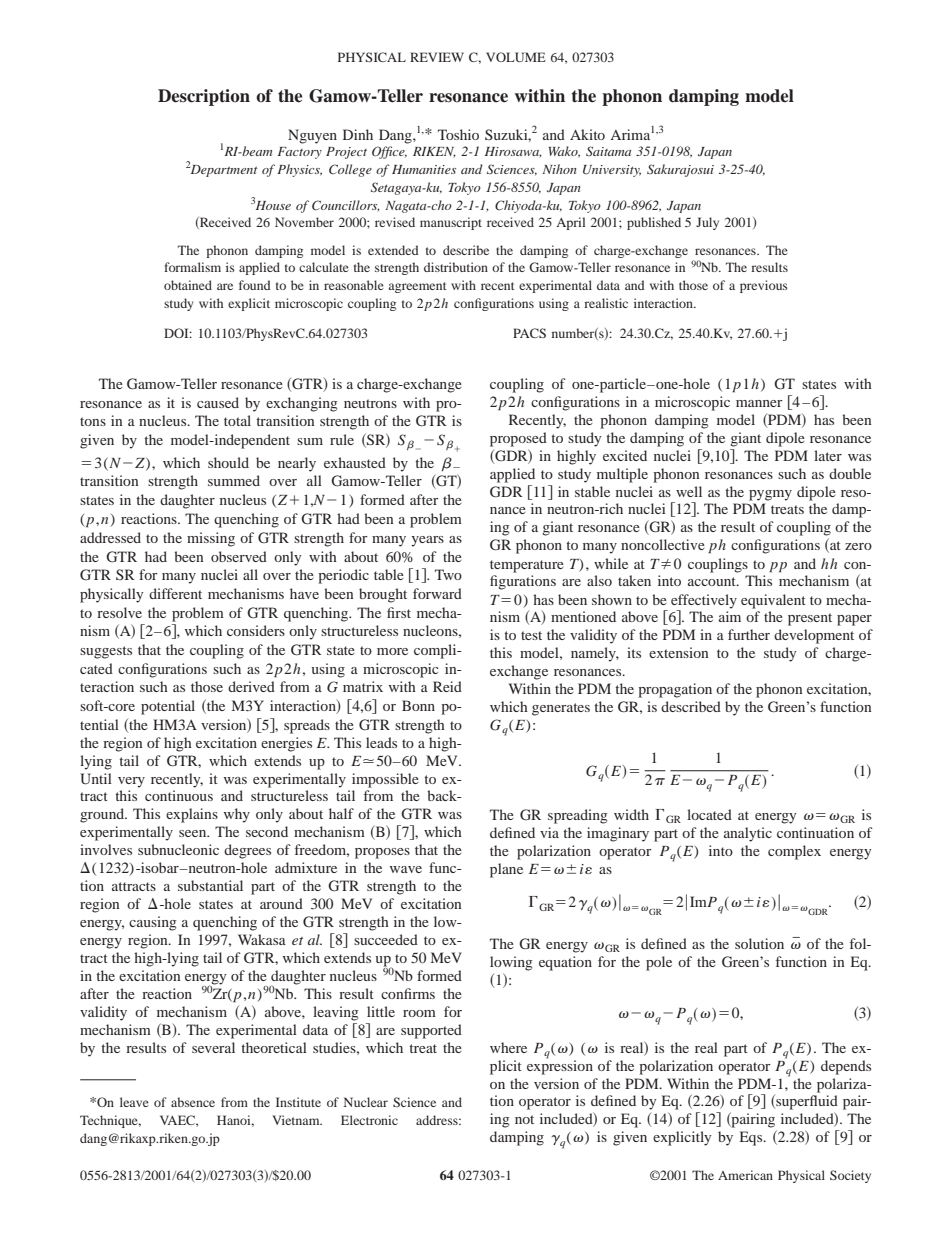  Describe the element at coordinates (312, 136) in the screenshot. I see `Nguyen` at that location.
